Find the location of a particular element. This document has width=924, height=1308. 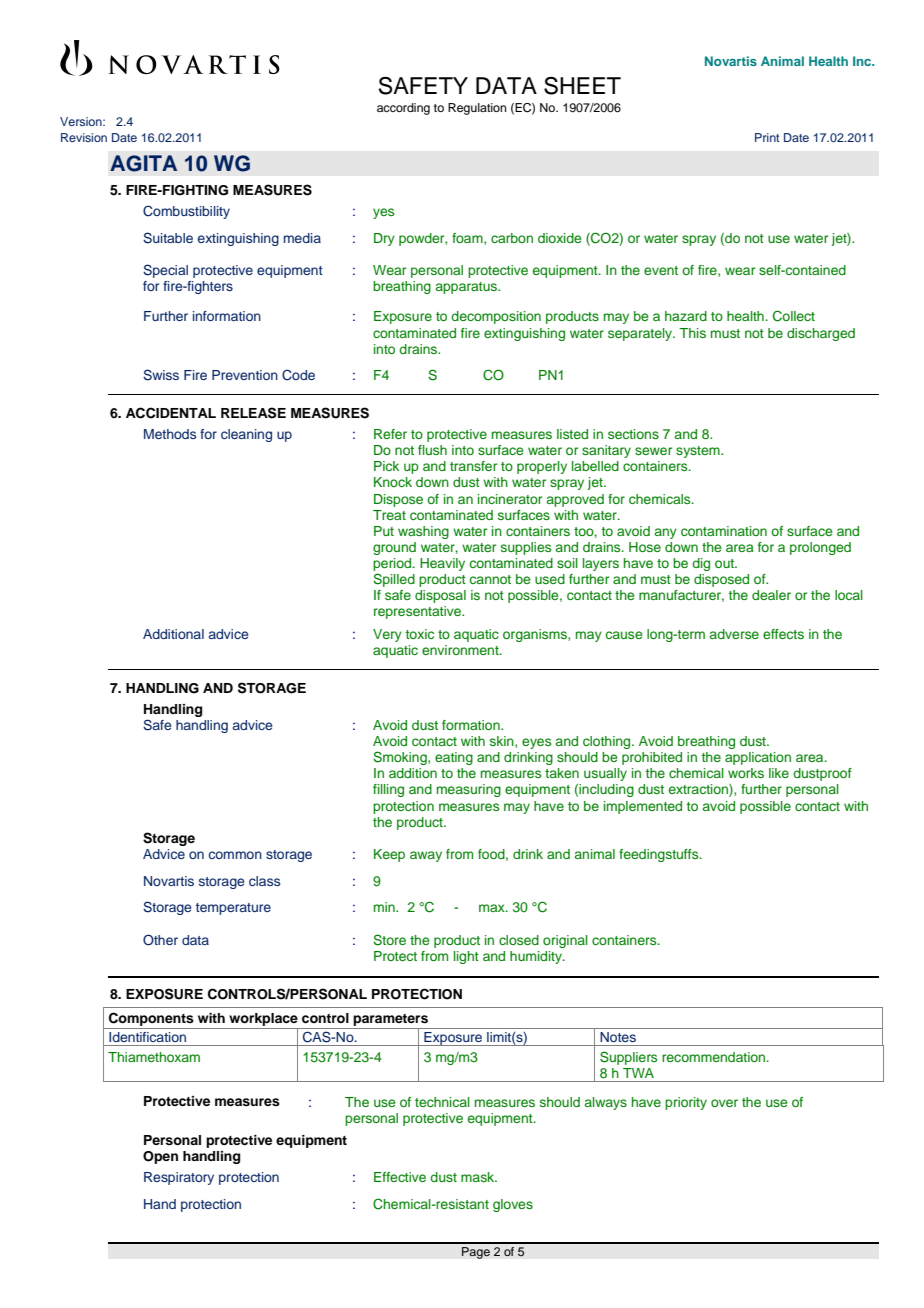

Methods is located at coordinates (170, 434).
